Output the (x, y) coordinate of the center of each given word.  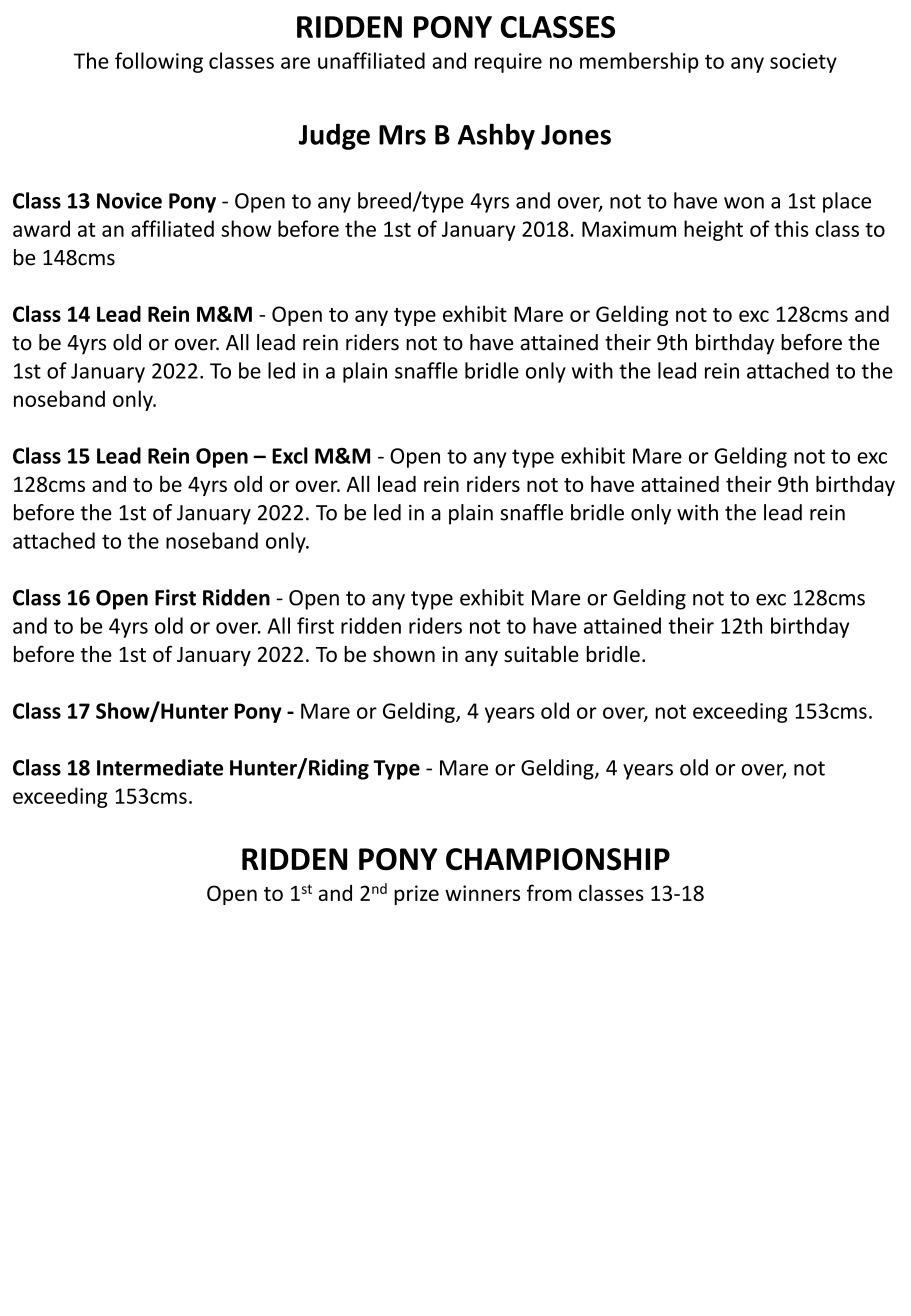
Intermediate (160, 767)
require (508, 63)
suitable (541, 654)
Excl (290, 455)
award (41, 228)
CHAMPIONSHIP (558, 859)
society (803, 63)
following (159, 62)
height (713, 230)
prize (416, 895)
